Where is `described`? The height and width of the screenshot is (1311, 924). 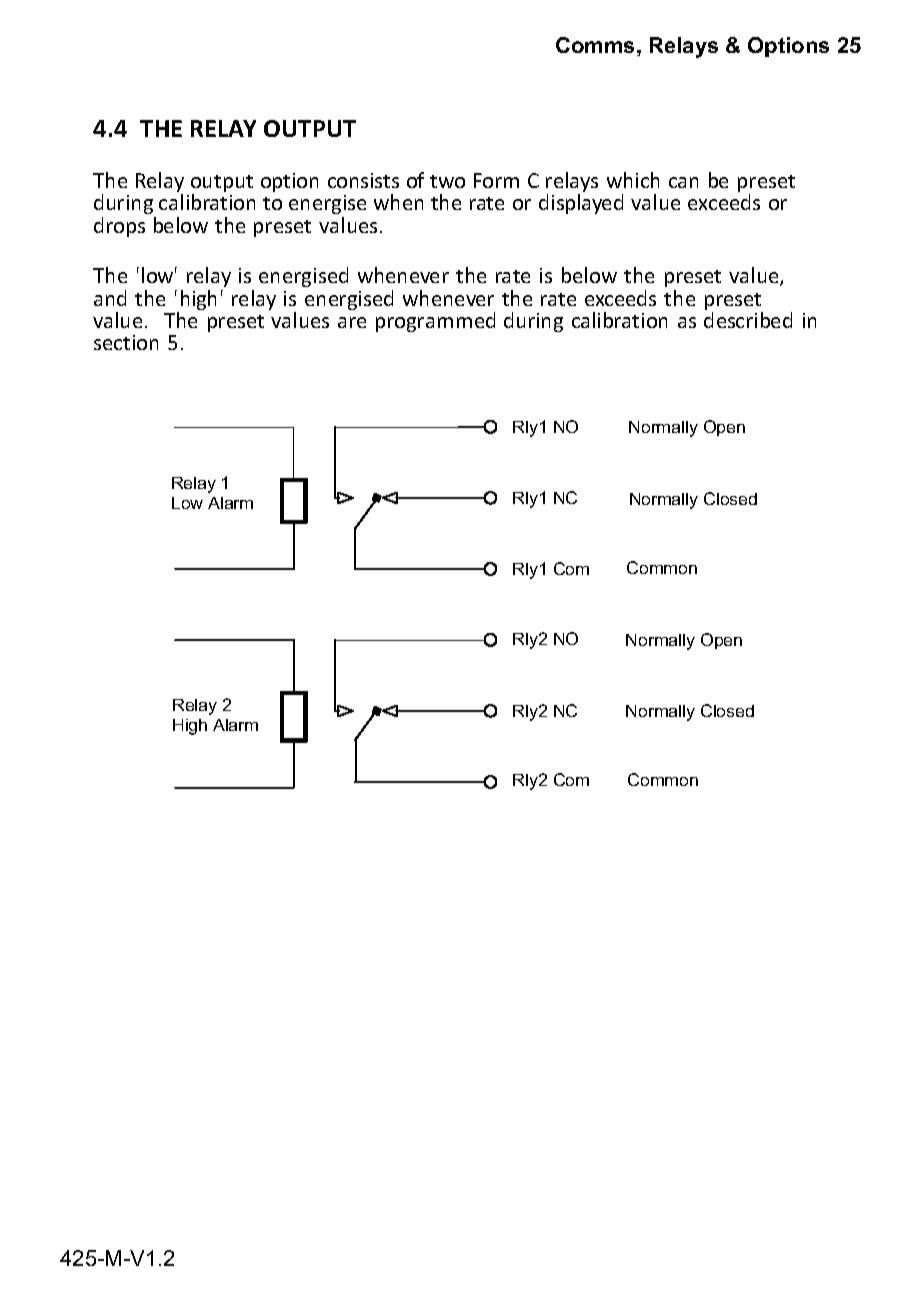 described is located at coordinates (748, 320).
